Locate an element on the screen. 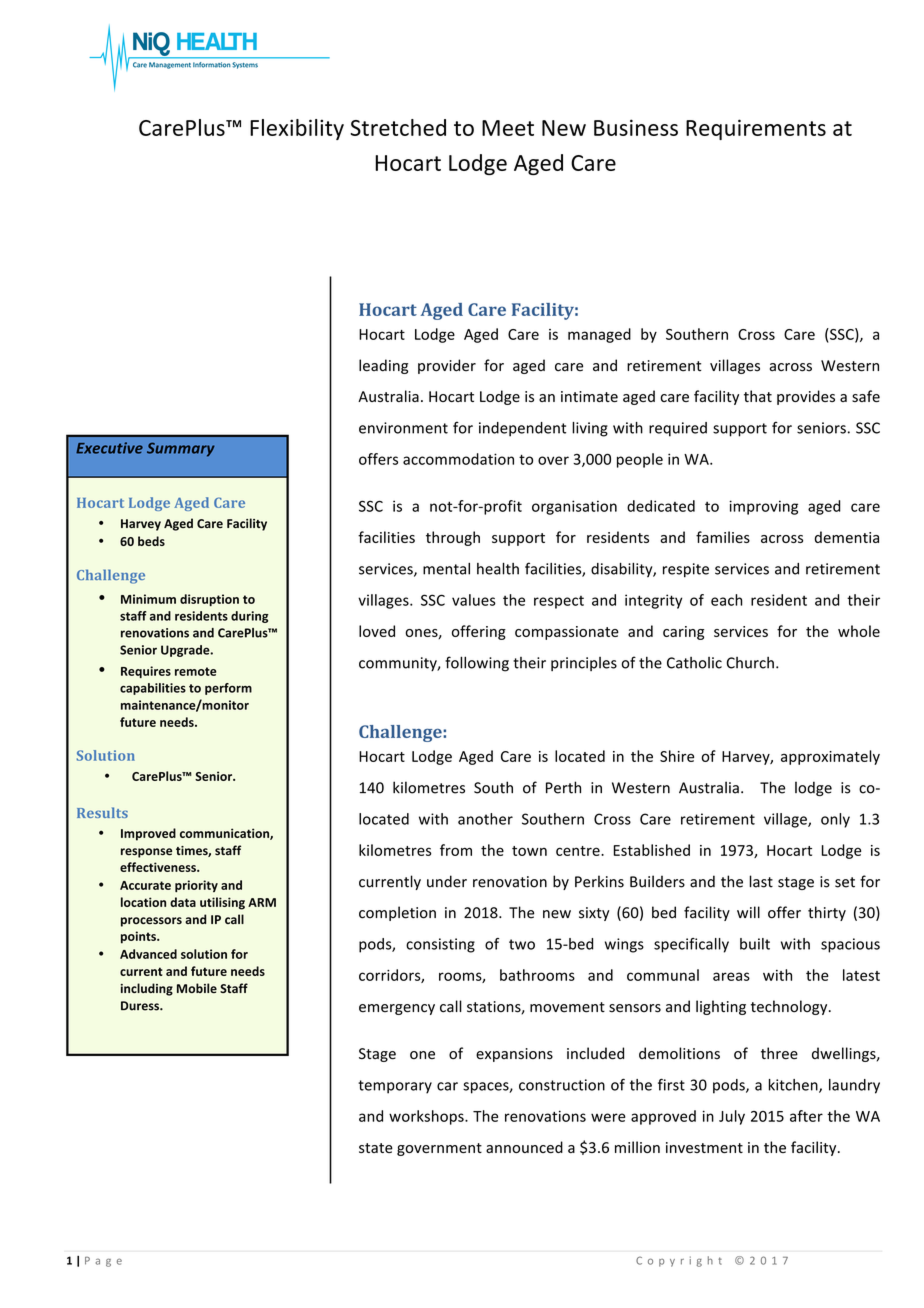  remote is located at coordinates (196, 671).
